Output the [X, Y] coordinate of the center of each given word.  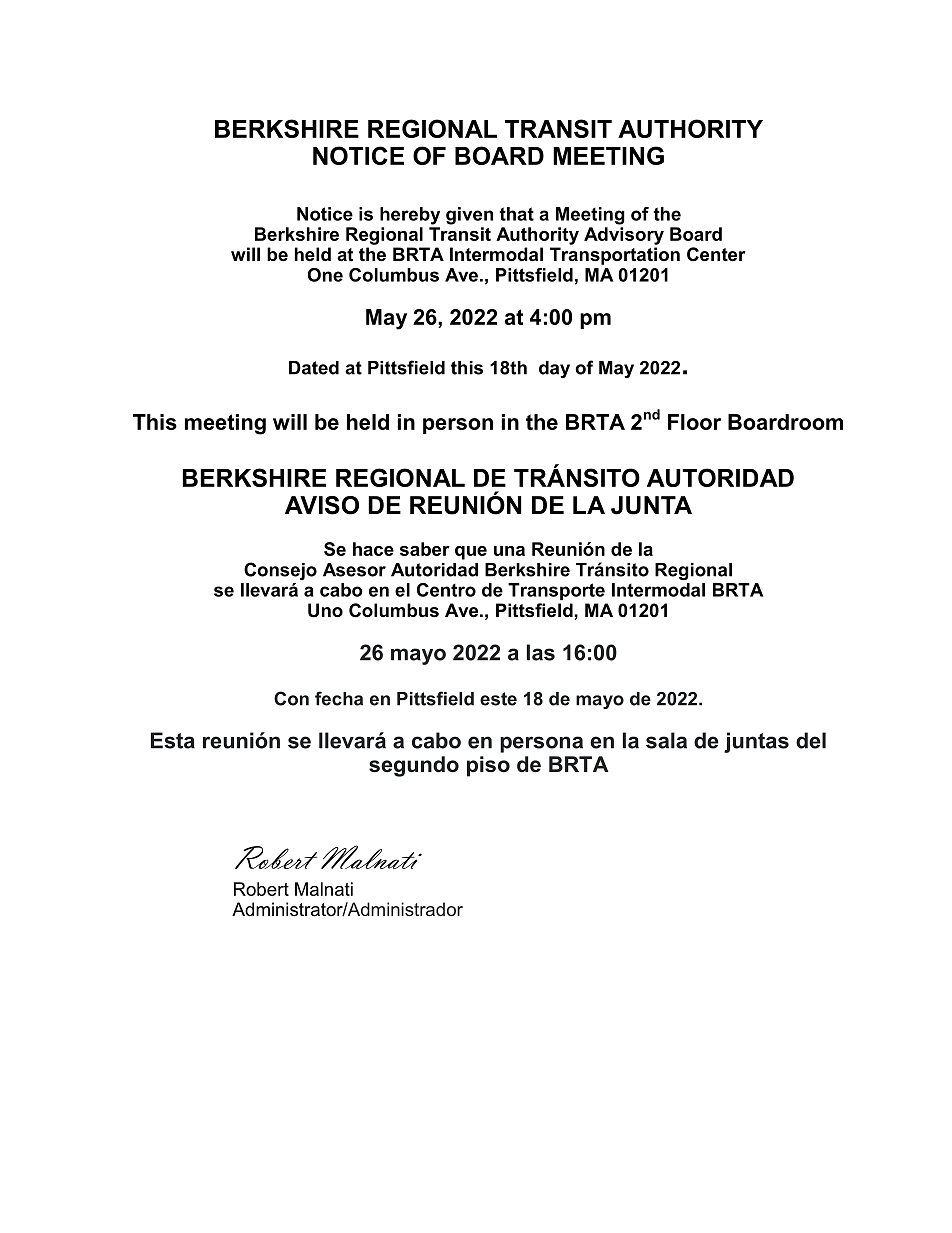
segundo [414, 766]
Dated [314, 368]
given [469, 216]
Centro [446, 590]
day [554, 369]
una [509, 551]
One [325, 275]
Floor [694, 422]
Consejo [280, 571]
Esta [173, 740]
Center [716, 254]
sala [666, 740]
